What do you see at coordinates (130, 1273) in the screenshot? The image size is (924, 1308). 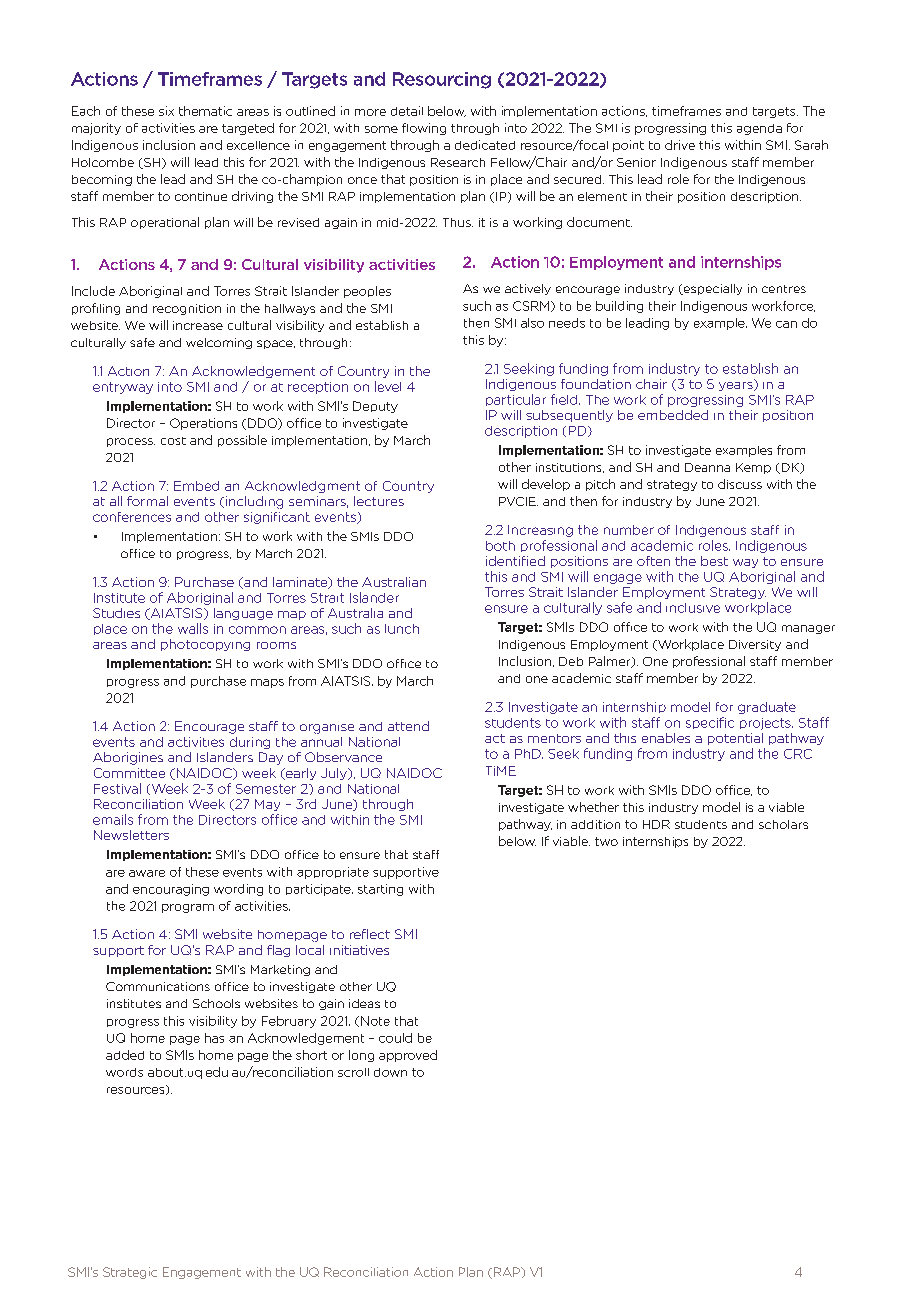 I see `Strategic` at bounding box center [130, 1273].
